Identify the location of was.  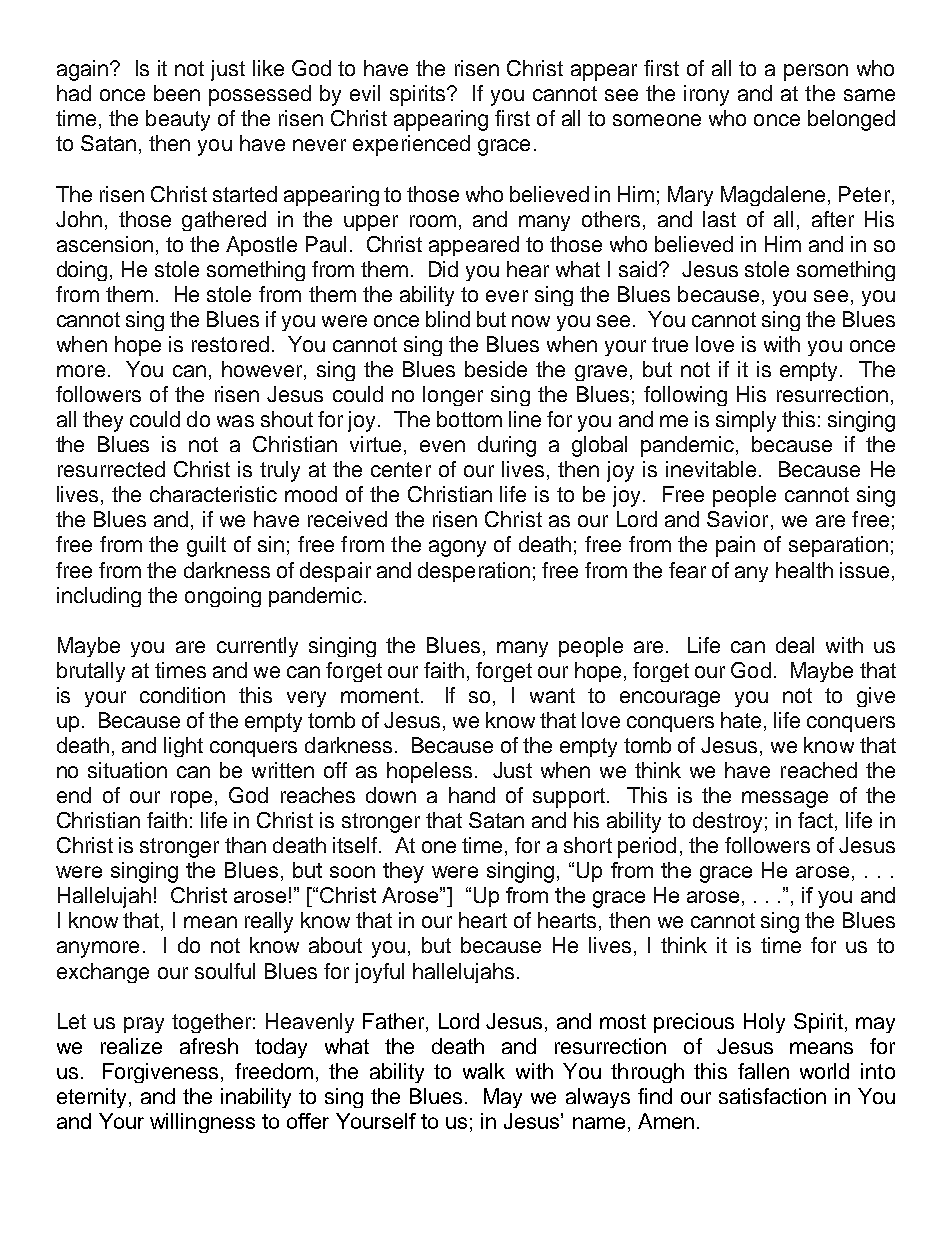
(235, 421).
